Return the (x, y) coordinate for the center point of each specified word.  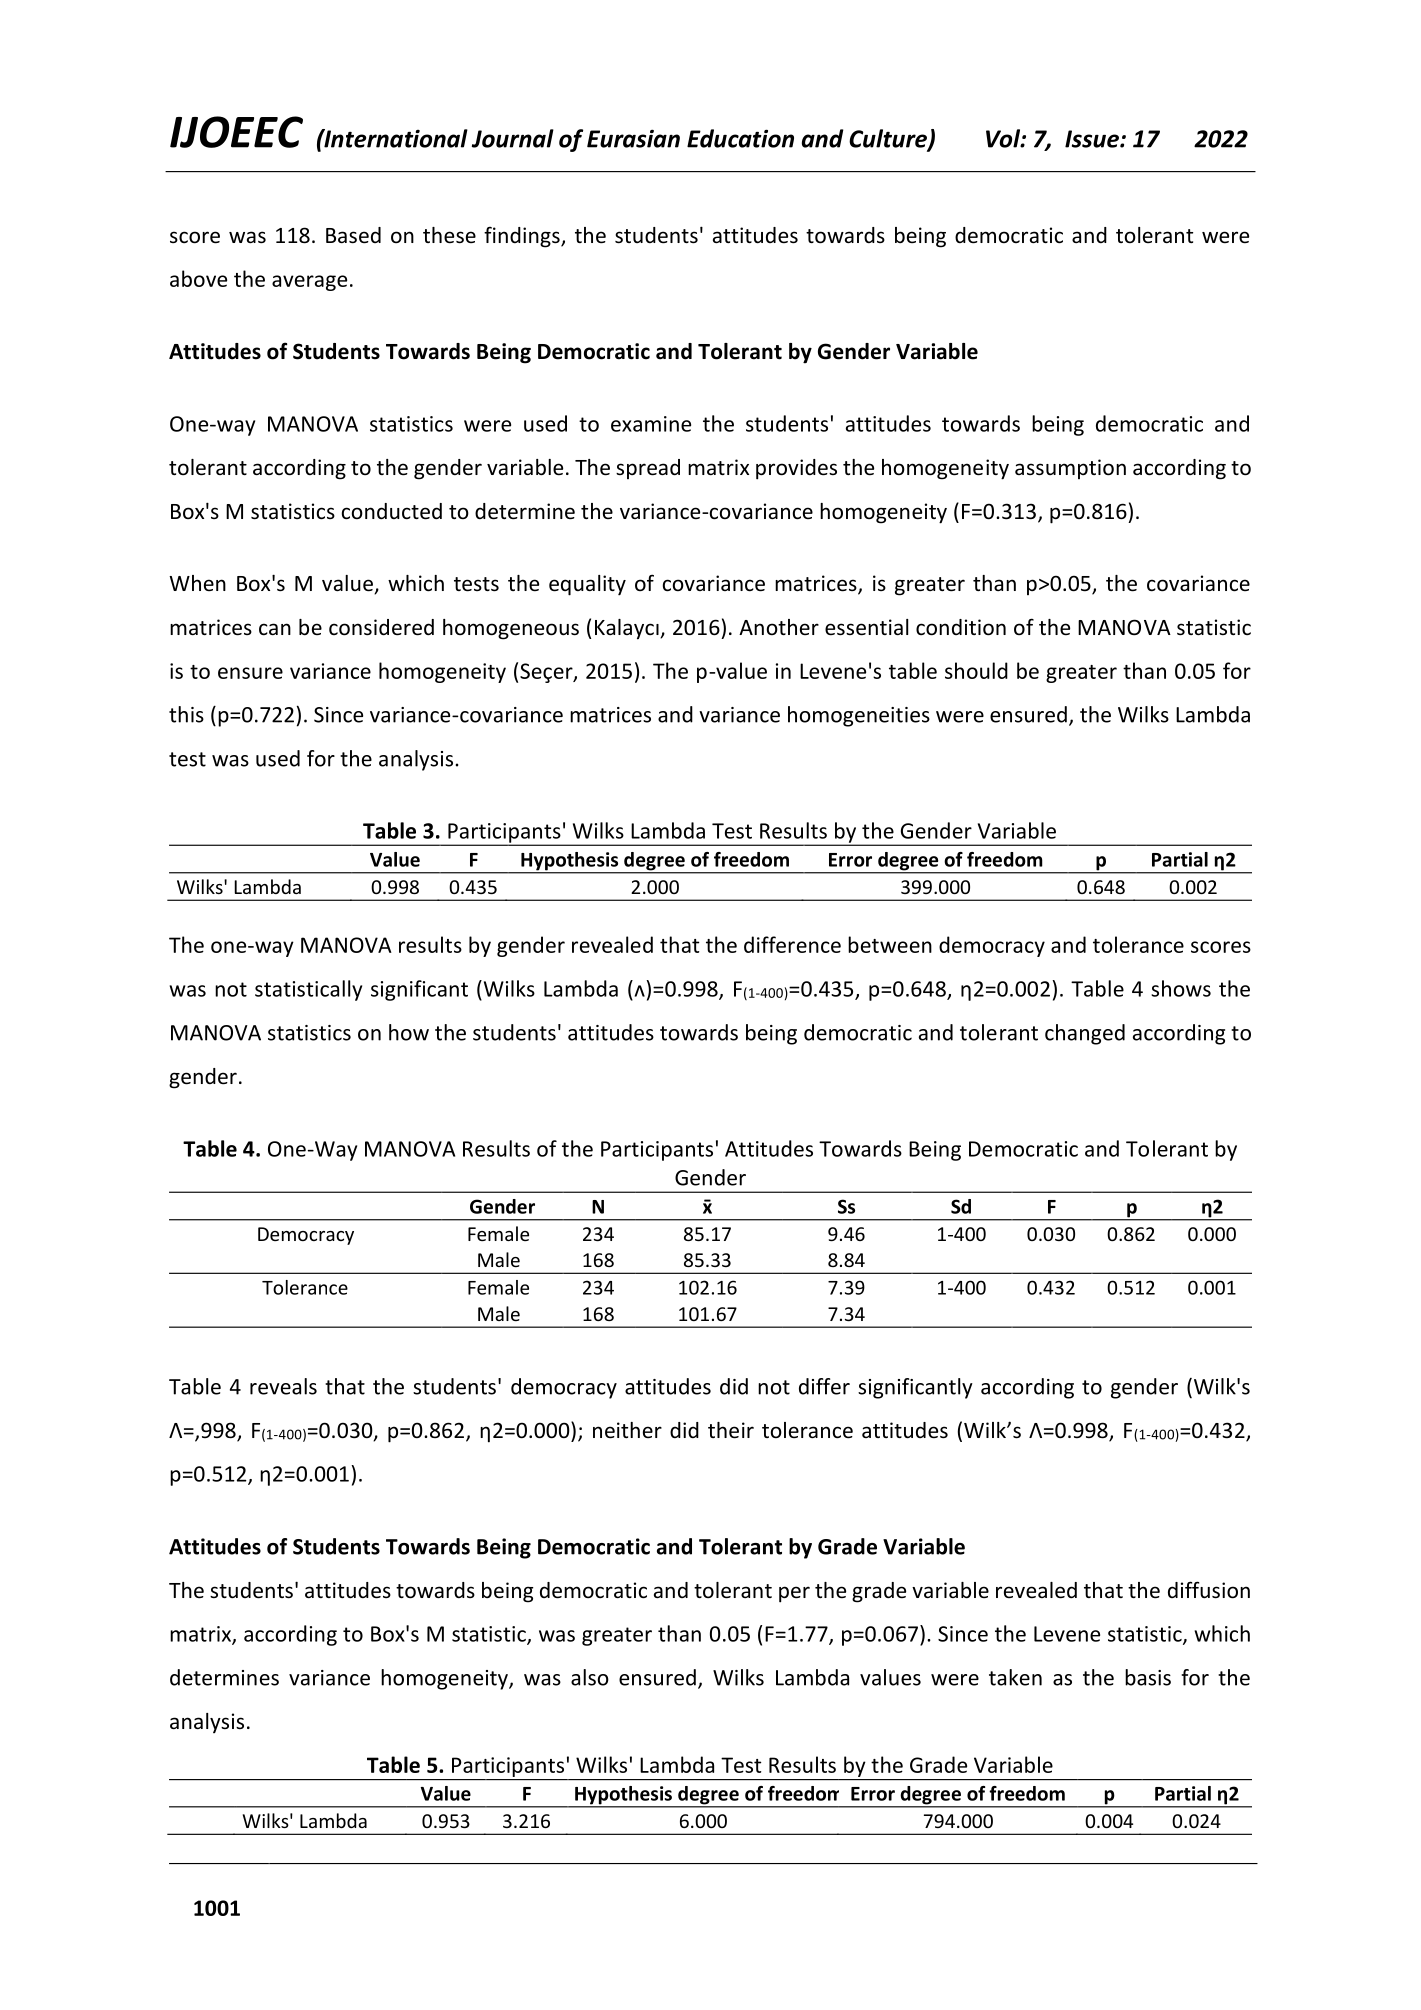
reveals (283, 1386)
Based (353, 235)
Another (779, 627)
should (976, 670)
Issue (1093, 139)
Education (740, 138)
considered (381, 627)
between (890, 944)
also (590, 1677)
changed (1085, 1034)
